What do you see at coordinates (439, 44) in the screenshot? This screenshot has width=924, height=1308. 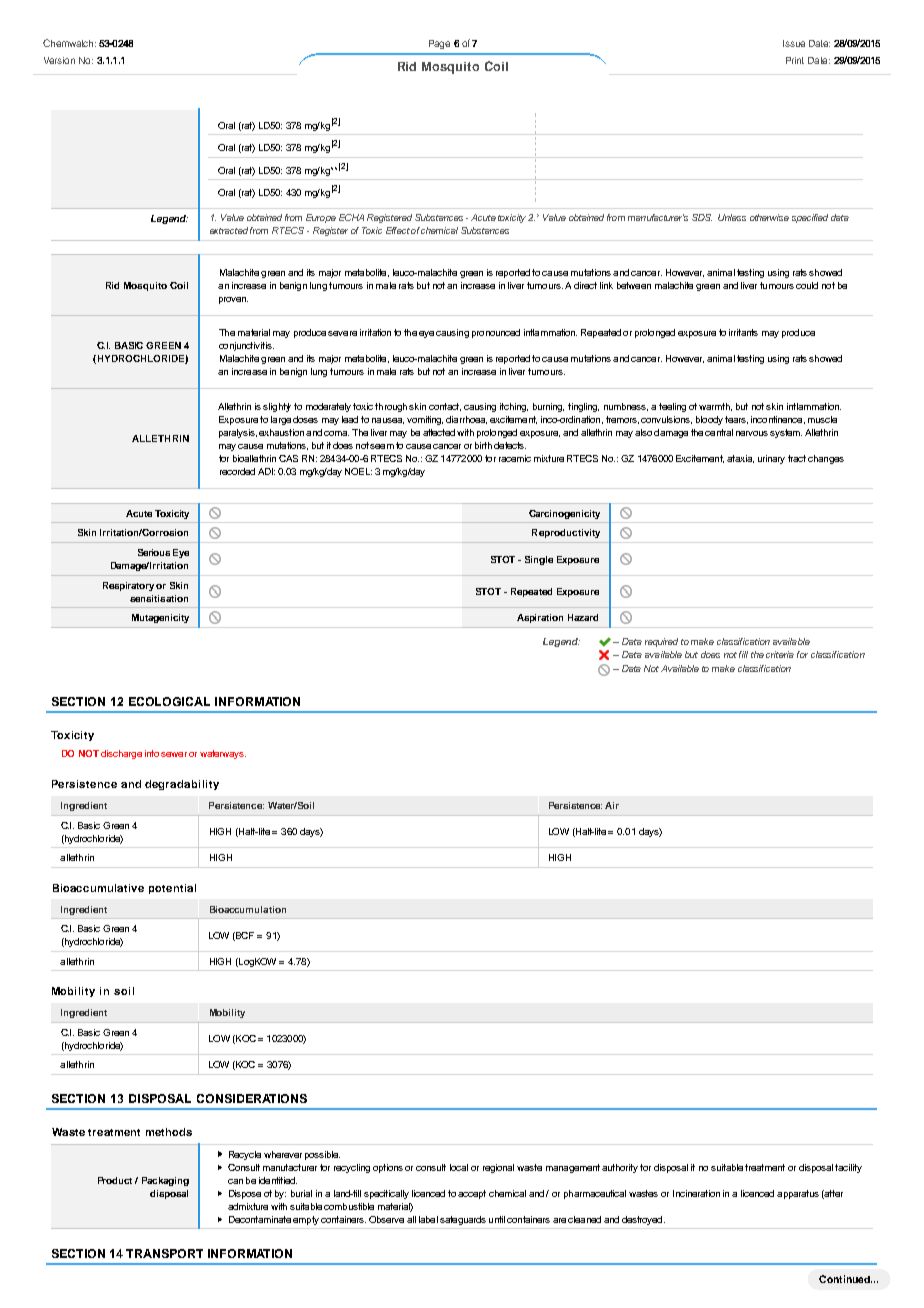 I see `Page` at bounding box center [439, 44].
